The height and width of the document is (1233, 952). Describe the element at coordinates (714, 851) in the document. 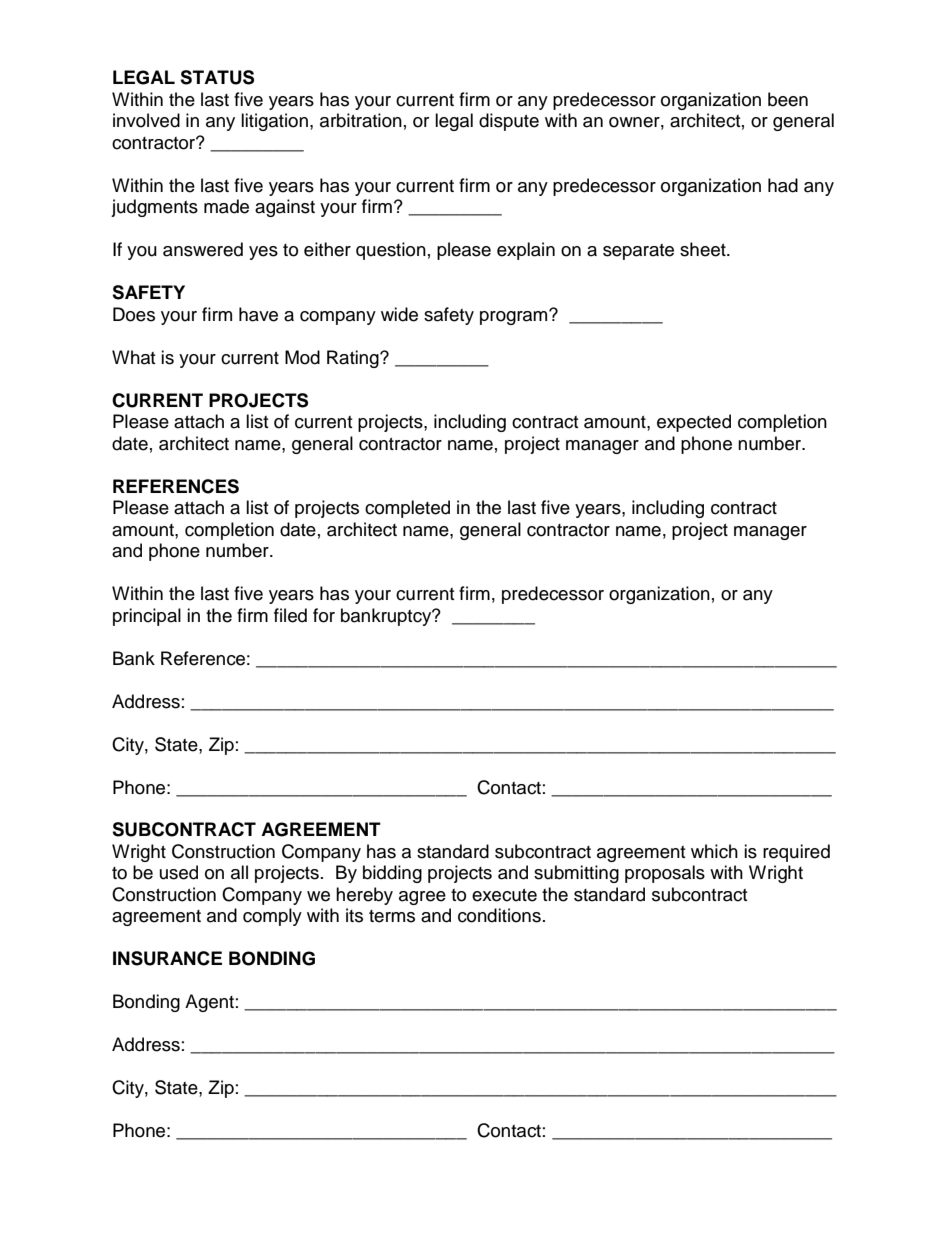

I see `which` at that location.
